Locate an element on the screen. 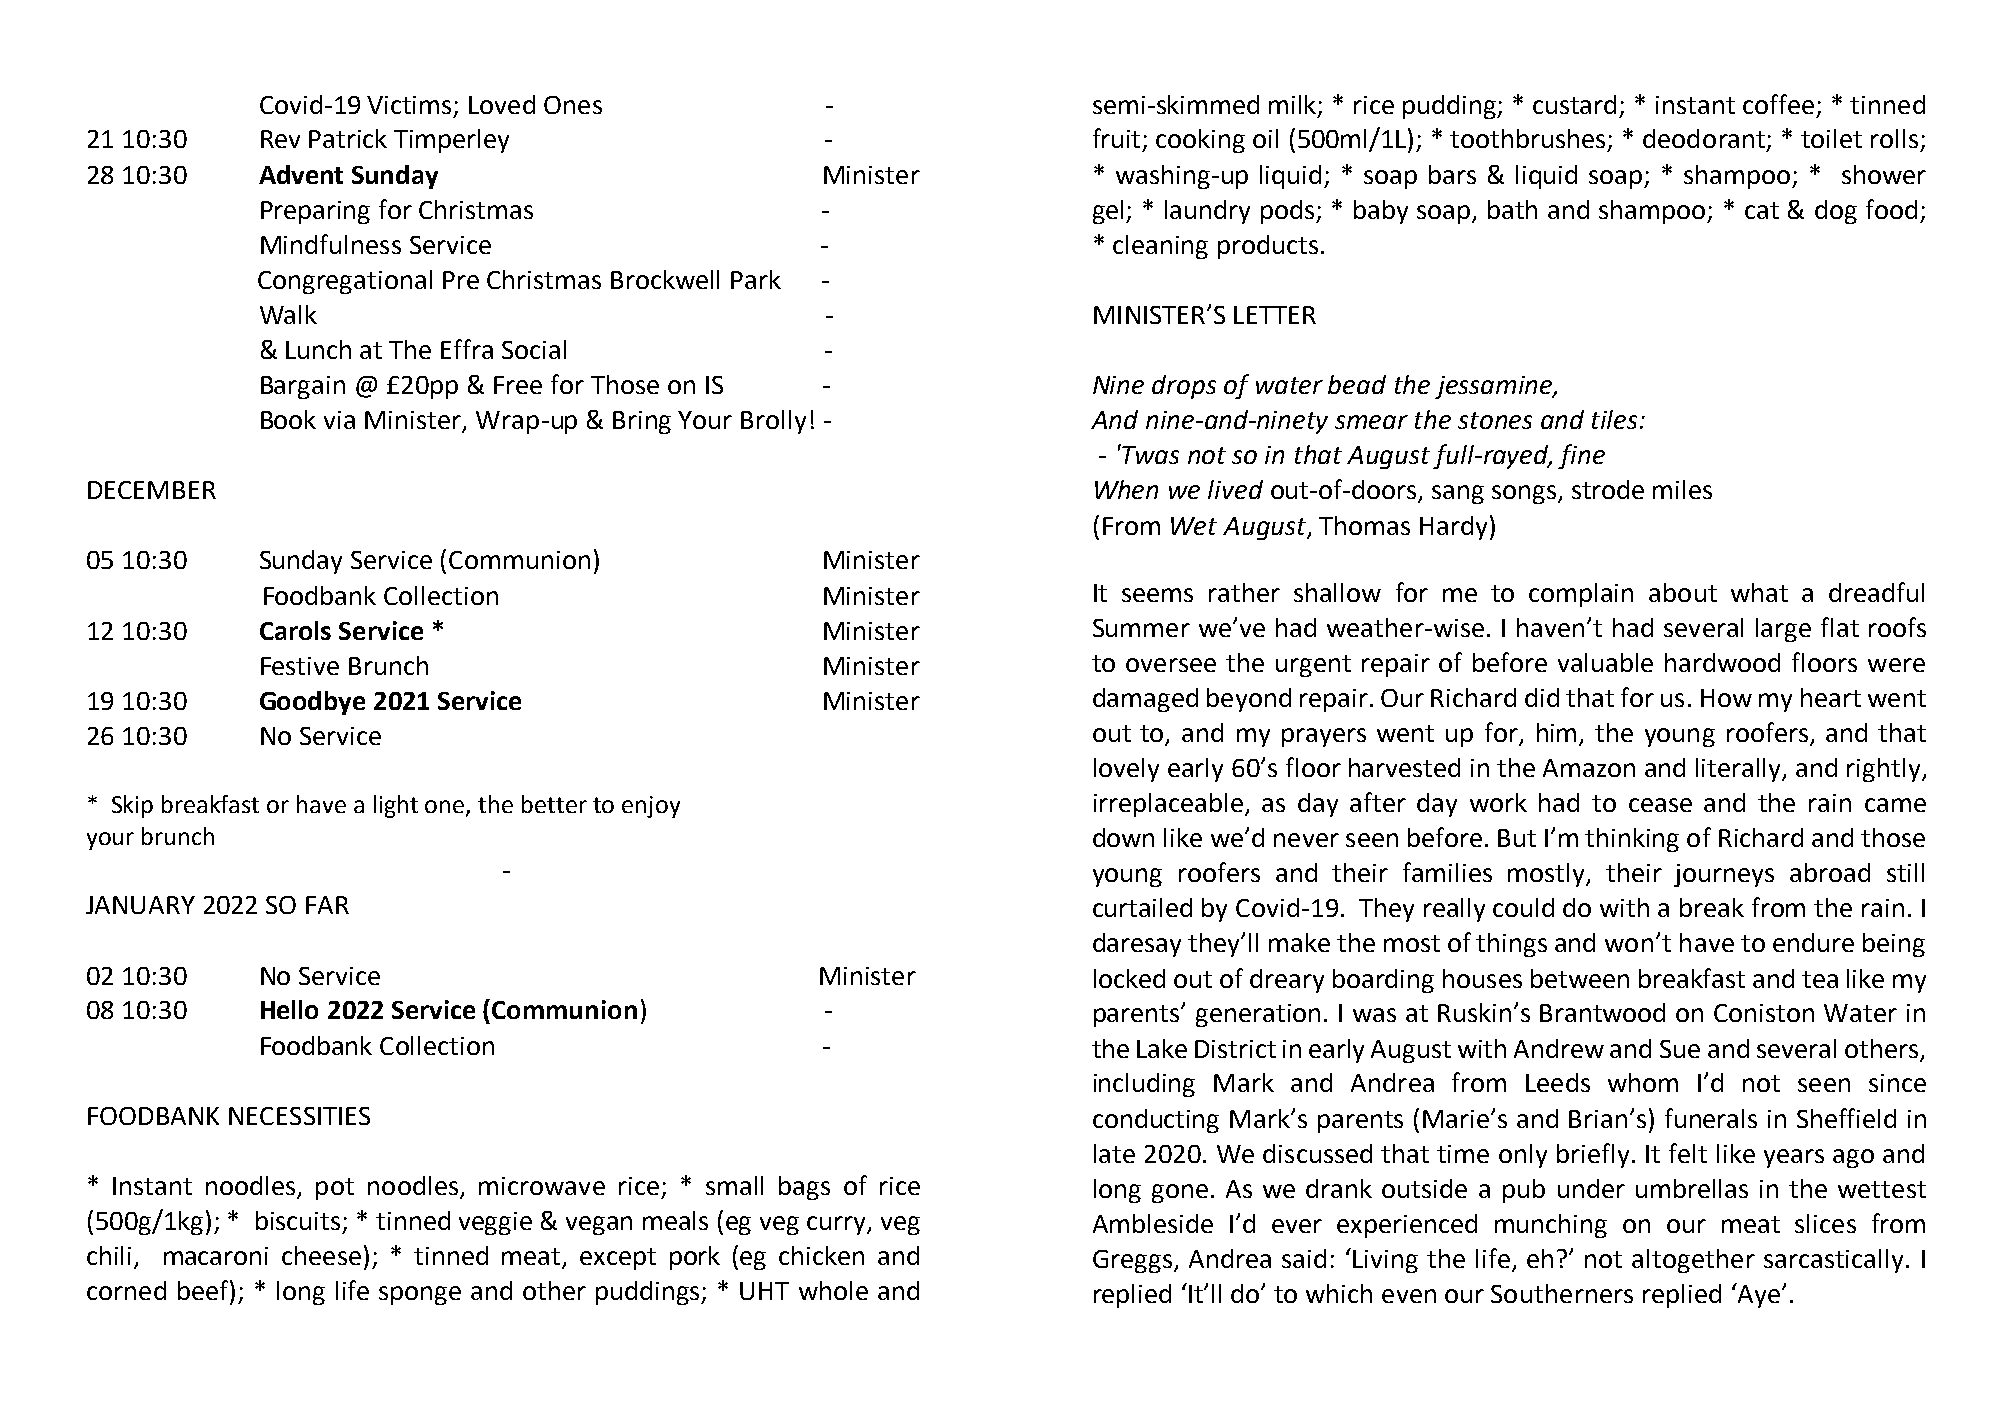  tiles is located at coordinates (1614, 419).
